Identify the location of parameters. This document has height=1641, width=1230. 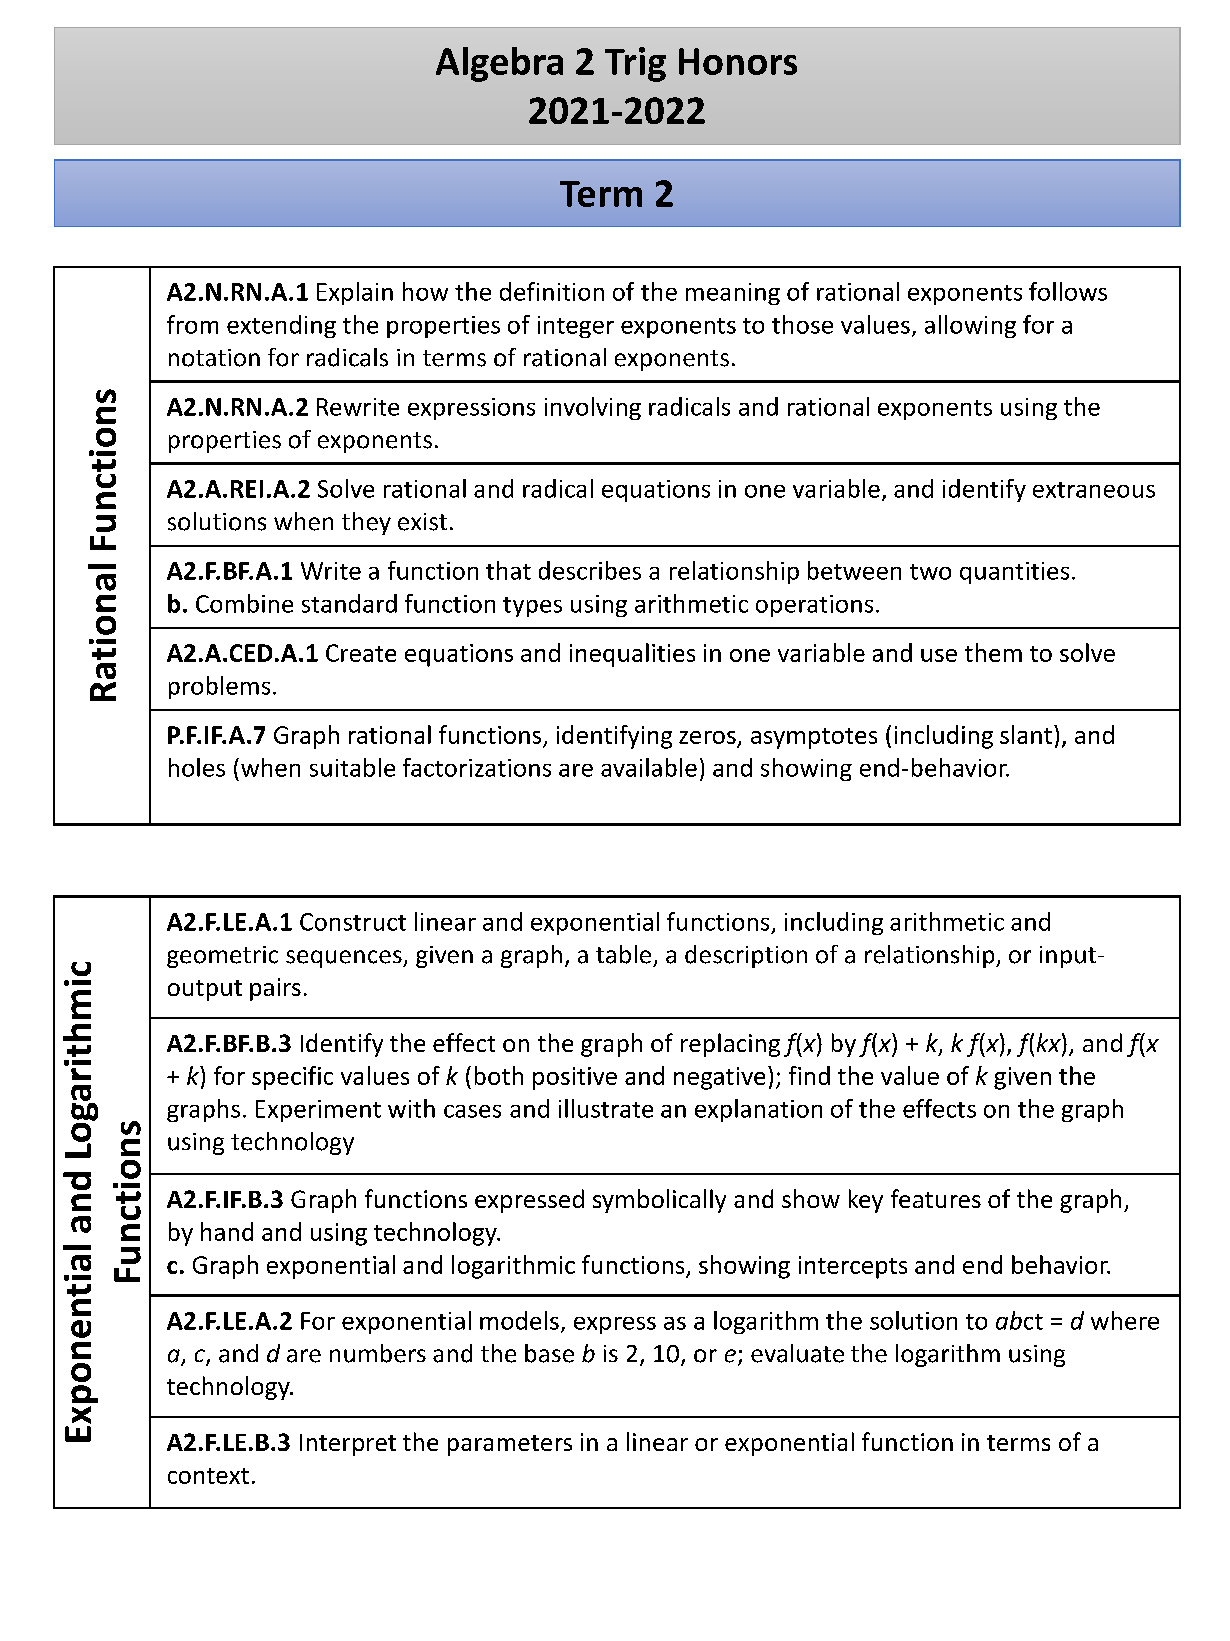
(510, 1445).
